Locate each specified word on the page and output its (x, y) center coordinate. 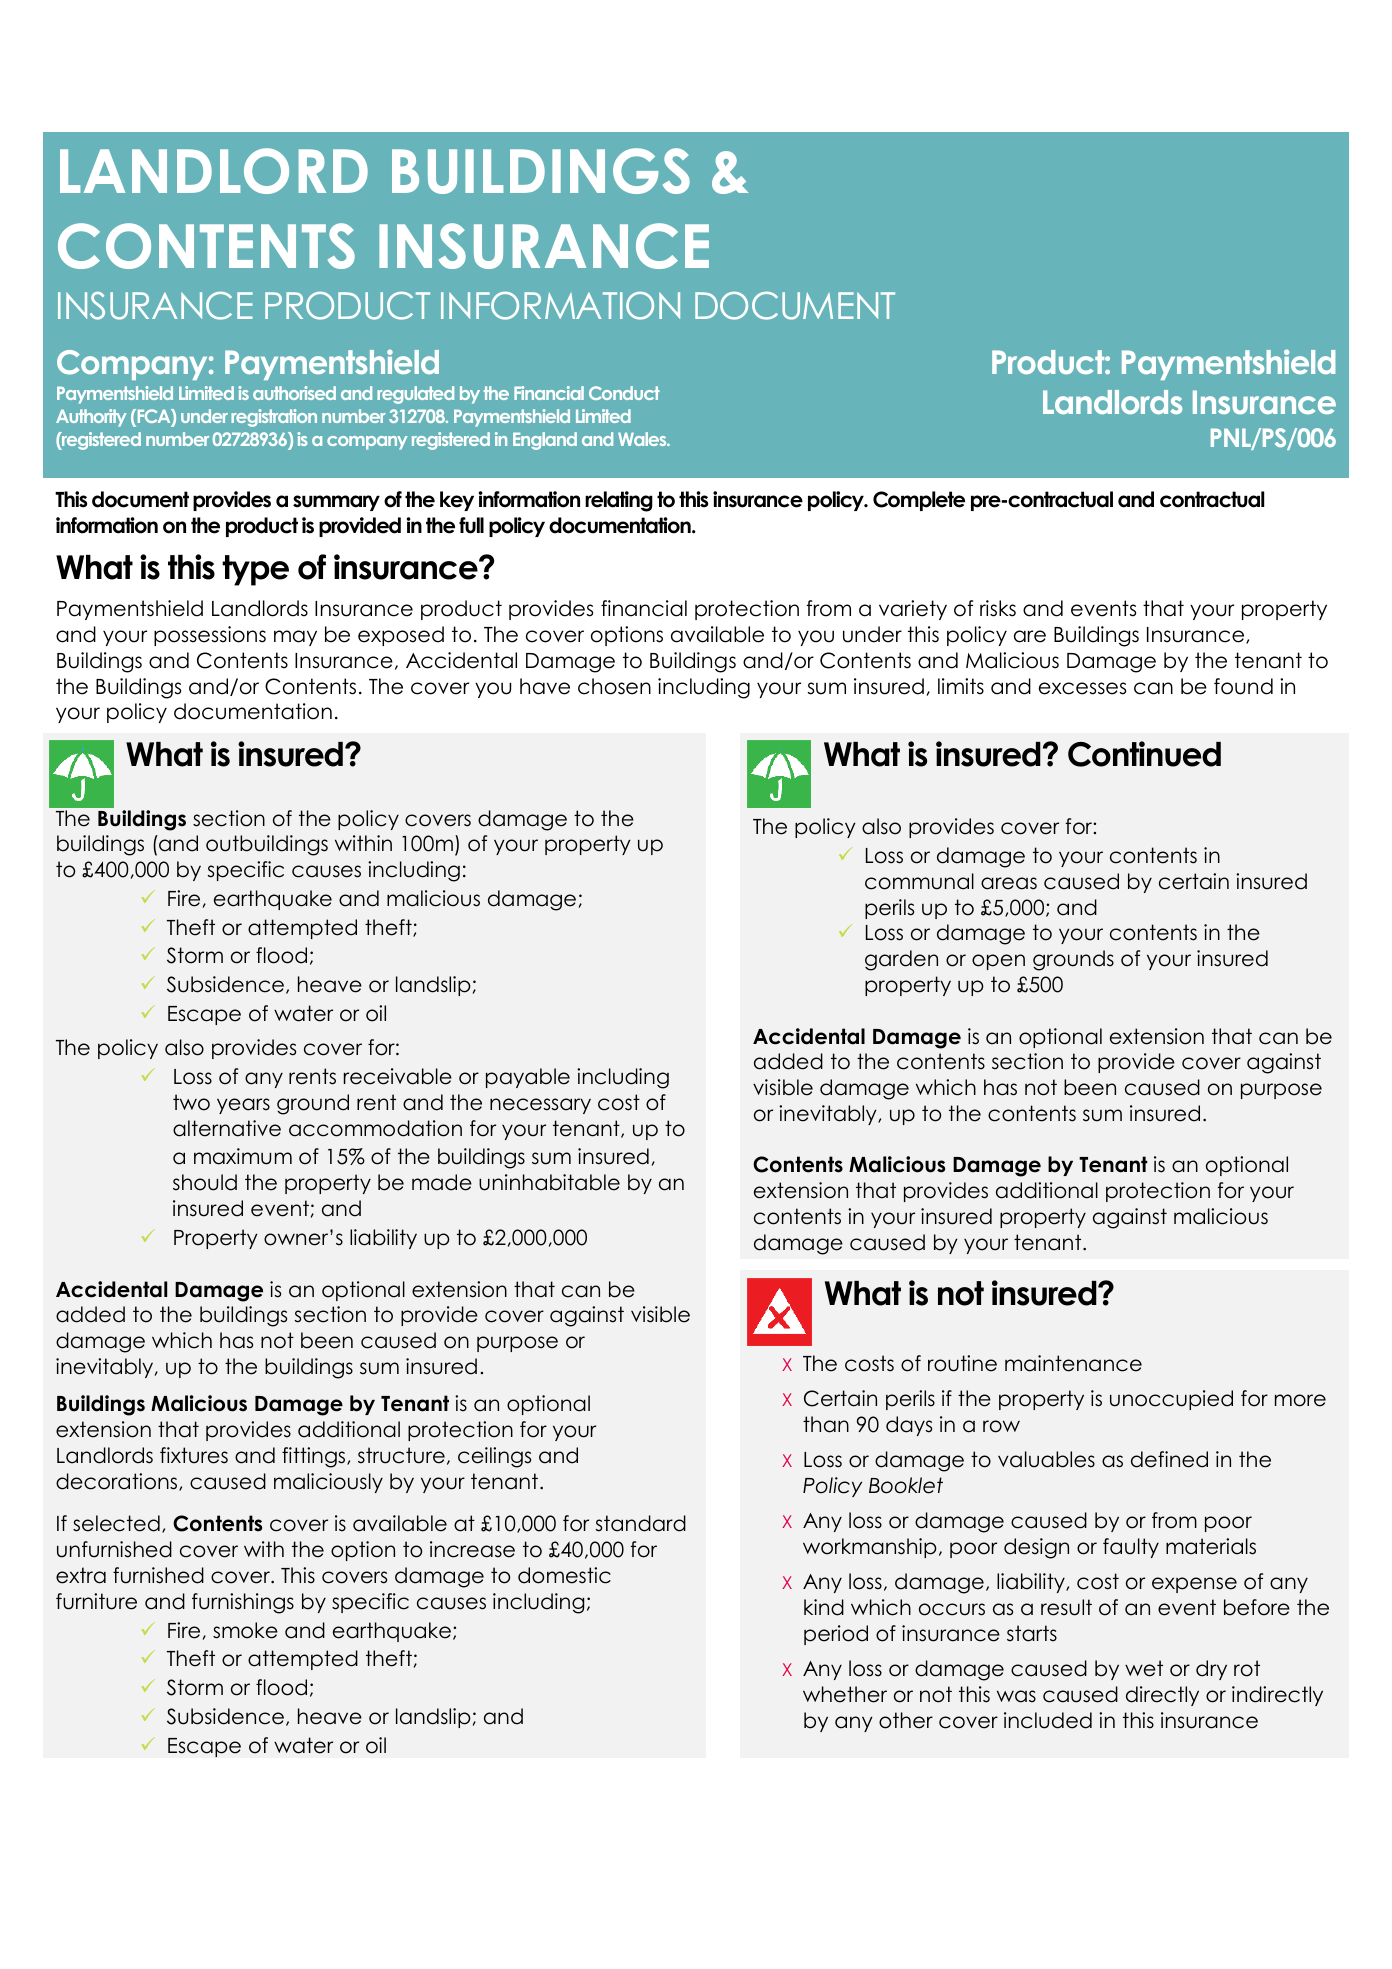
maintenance (1073, 1363)
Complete (919, 501)
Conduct (624, 393)
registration (274, 418)
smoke (245, 1630)
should (205, 1182)
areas (1009, 883)
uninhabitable (549, 1182)
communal (919, 881)
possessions (210, 636)
